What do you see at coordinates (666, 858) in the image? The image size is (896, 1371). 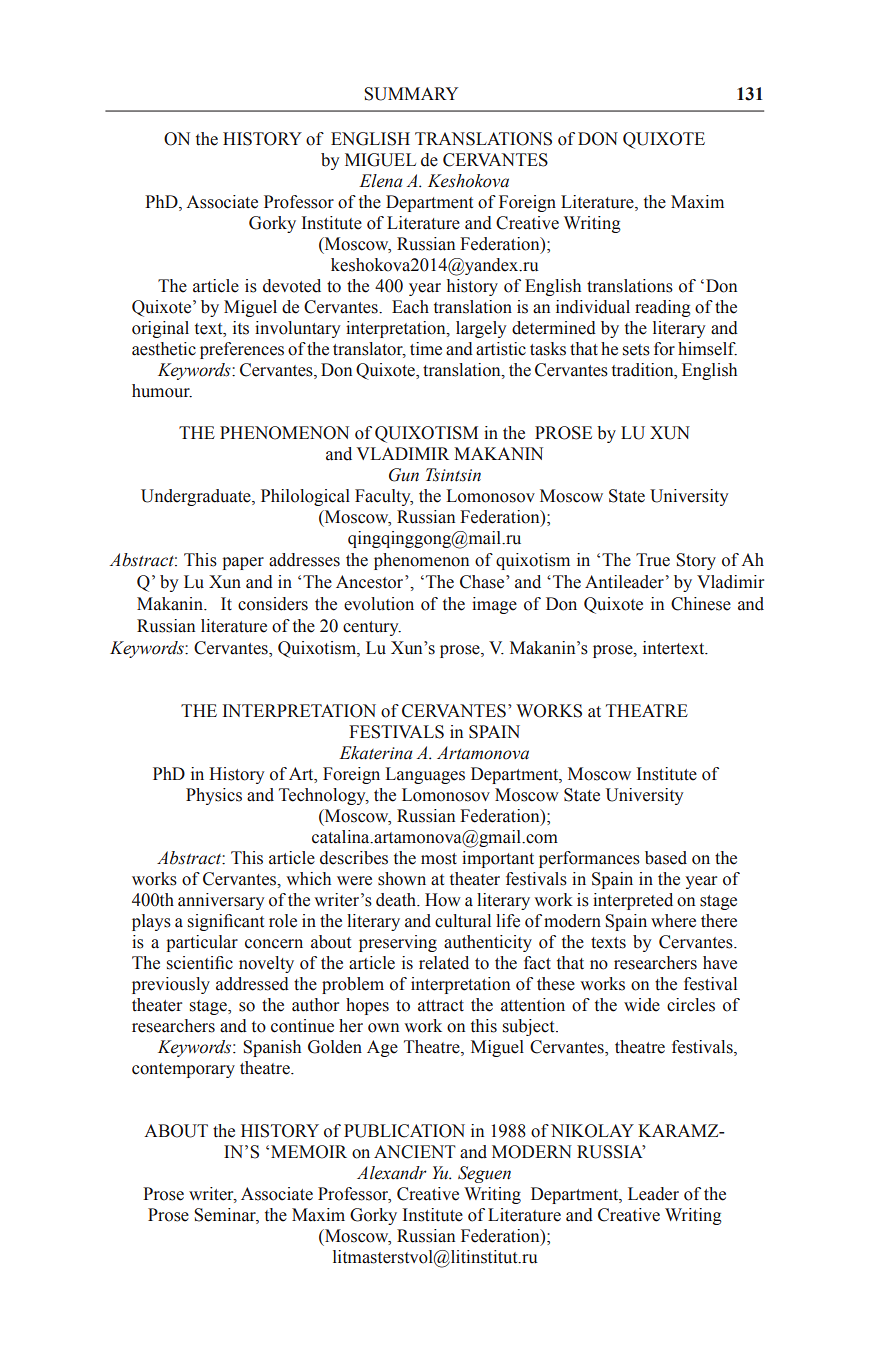 I see `based` at bounding box center [666, 858].
